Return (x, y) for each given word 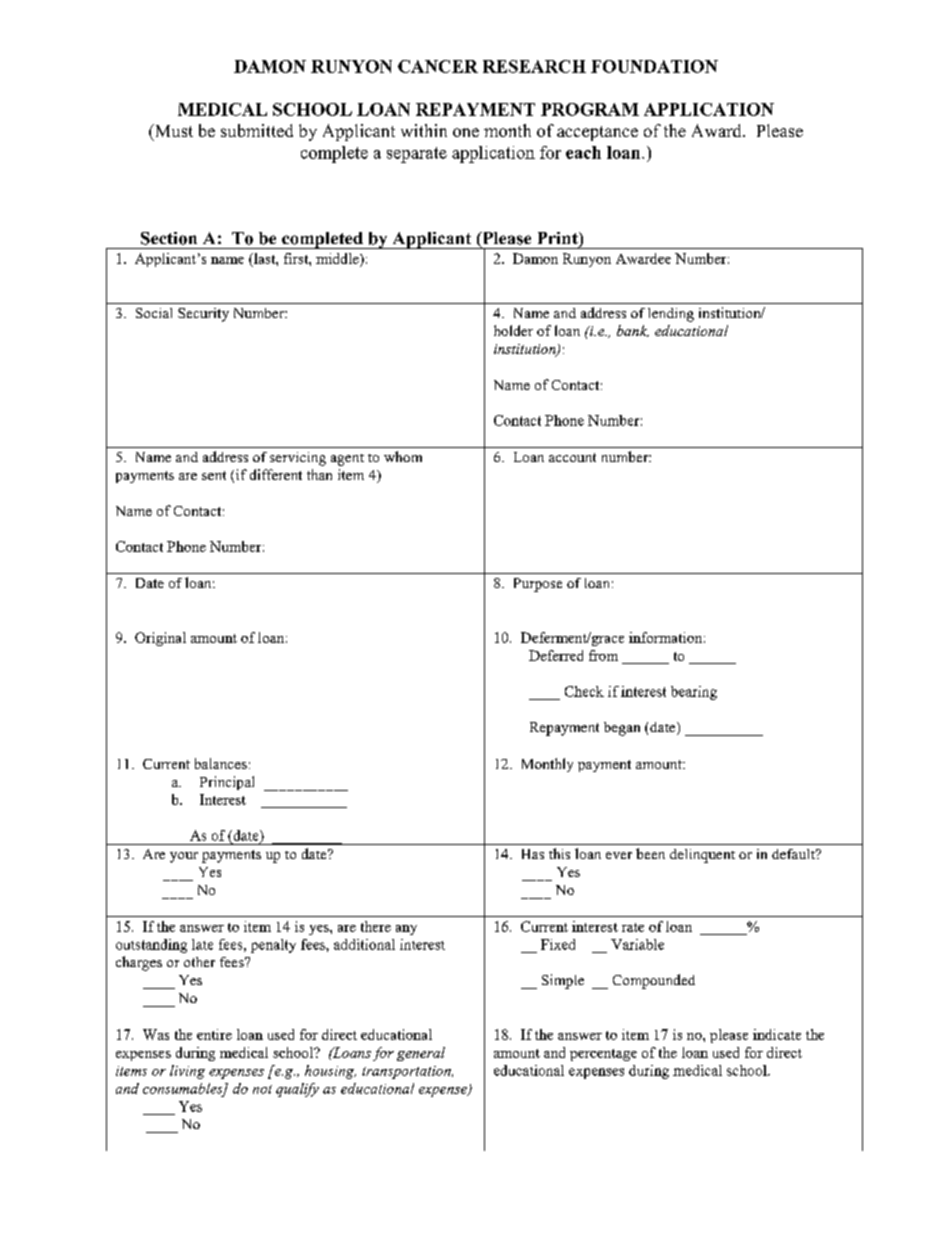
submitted (257, 130)
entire (214, 1034)
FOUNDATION (654, 66)
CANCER (438, 66)
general (421, 1054)
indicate (777, 1034)
